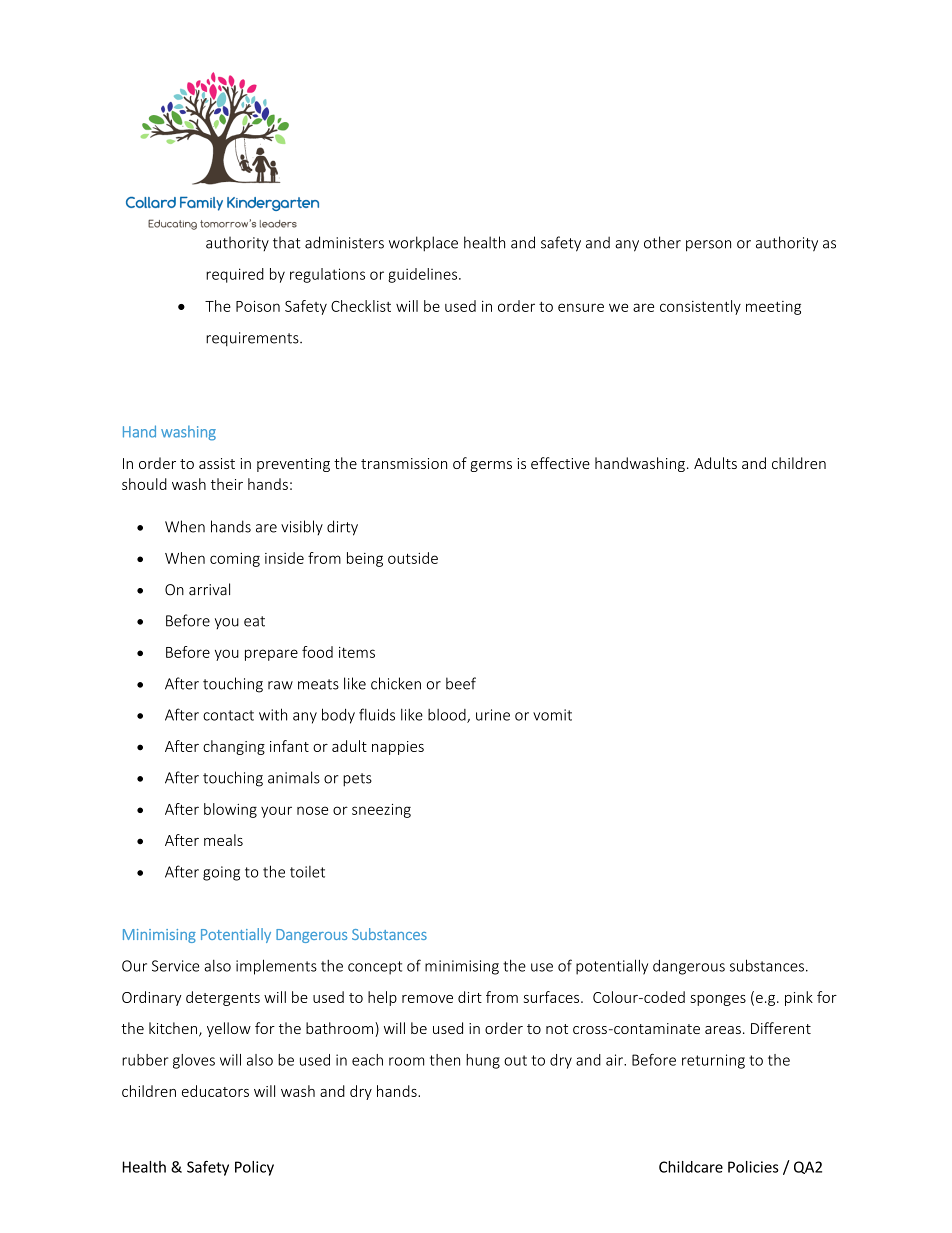 This screenshot has width=952, height=1233. I want to click on Policy, so click(254, 1168).
